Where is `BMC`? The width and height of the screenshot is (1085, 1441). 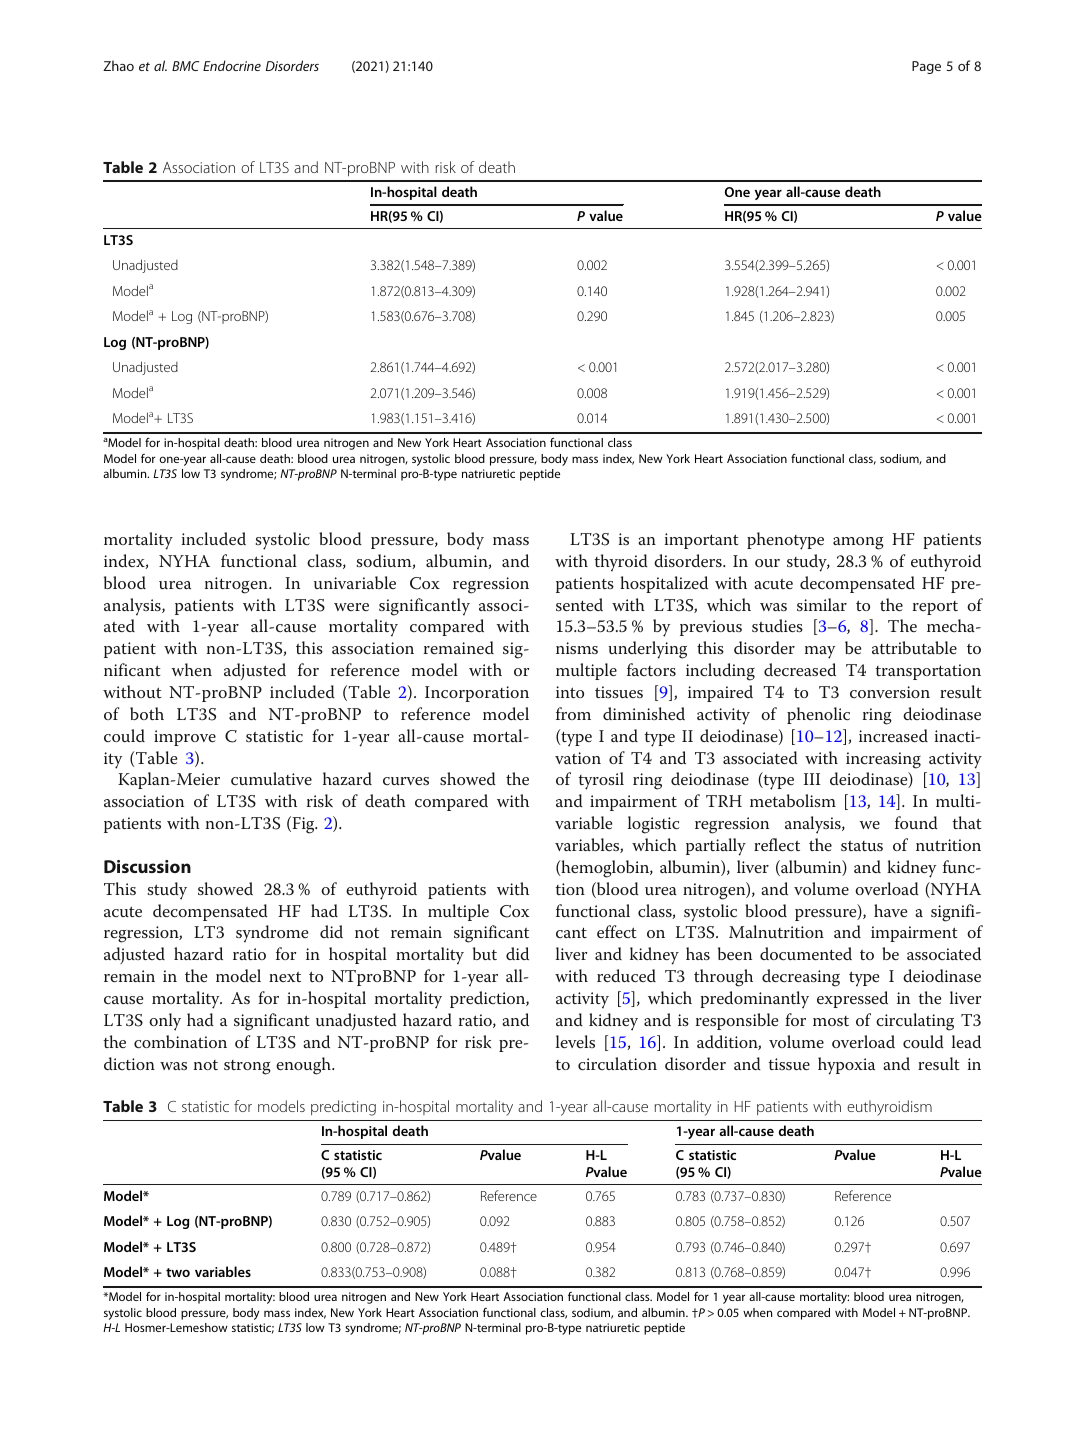 BMC is located at coordinates (185, 66).
